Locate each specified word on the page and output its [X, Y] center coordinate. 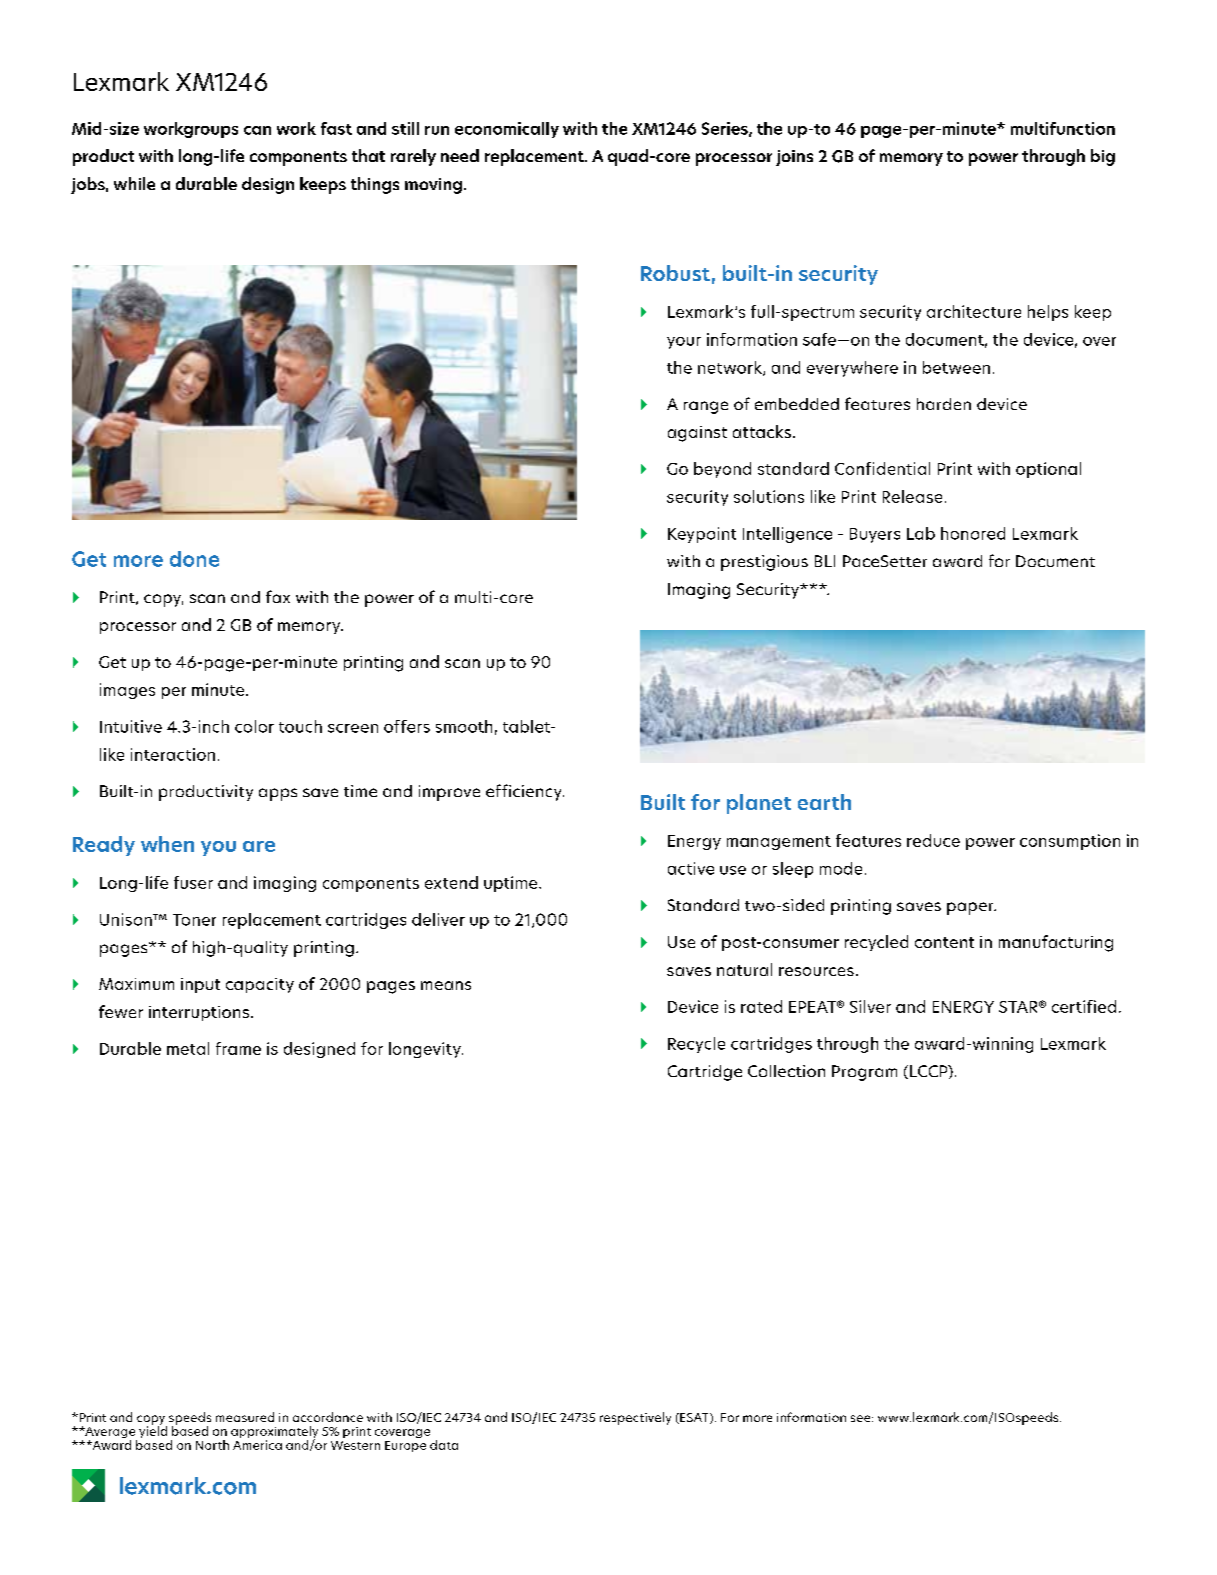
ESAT [694, 1418]
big [1103, 157]
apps [278, 794]
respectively [635, 1418]
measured [245, 1417]
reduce [933, 840]
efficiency [525, 792]
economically [507, 130]
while [134, 183]
